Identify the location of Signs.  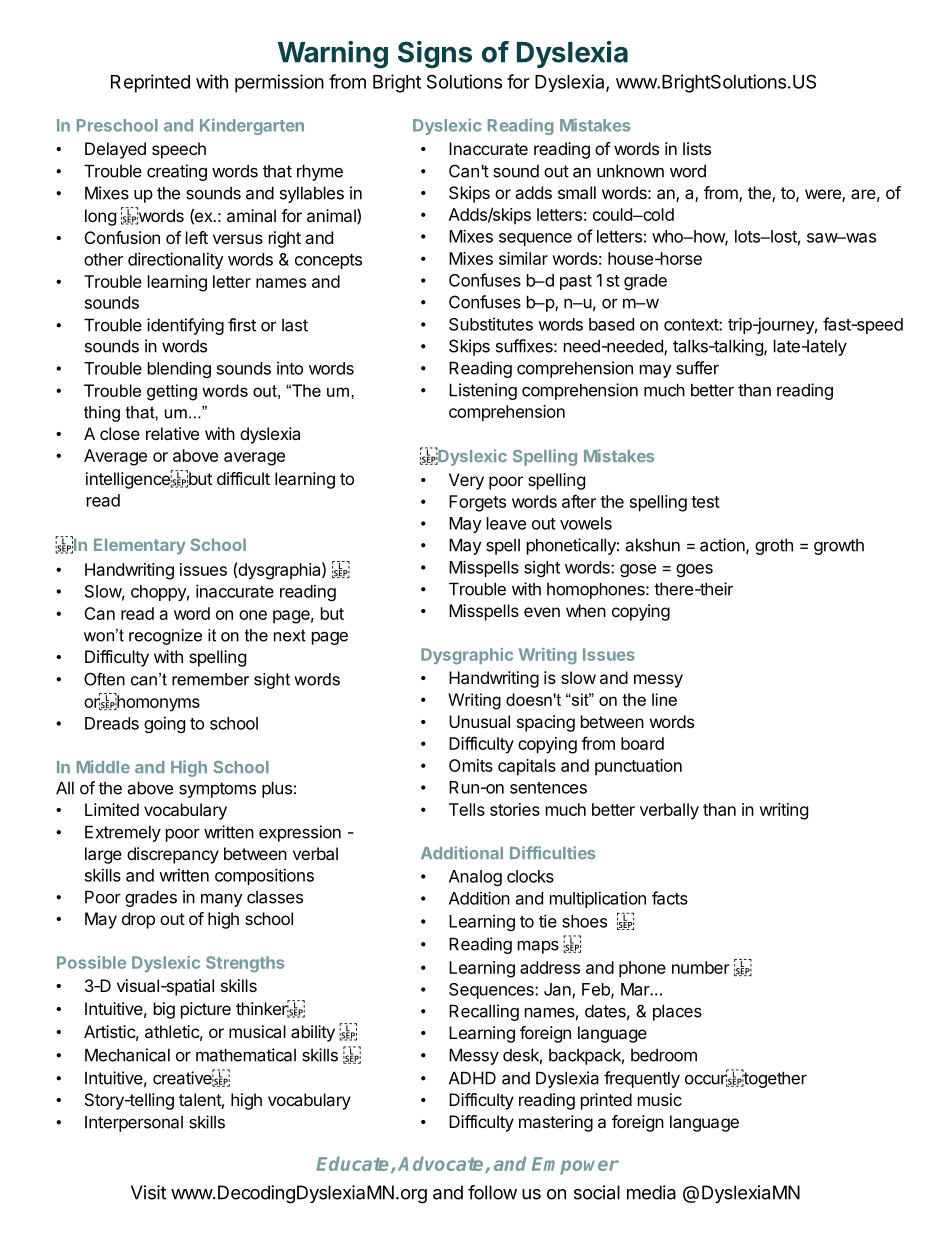
(435, 55).
